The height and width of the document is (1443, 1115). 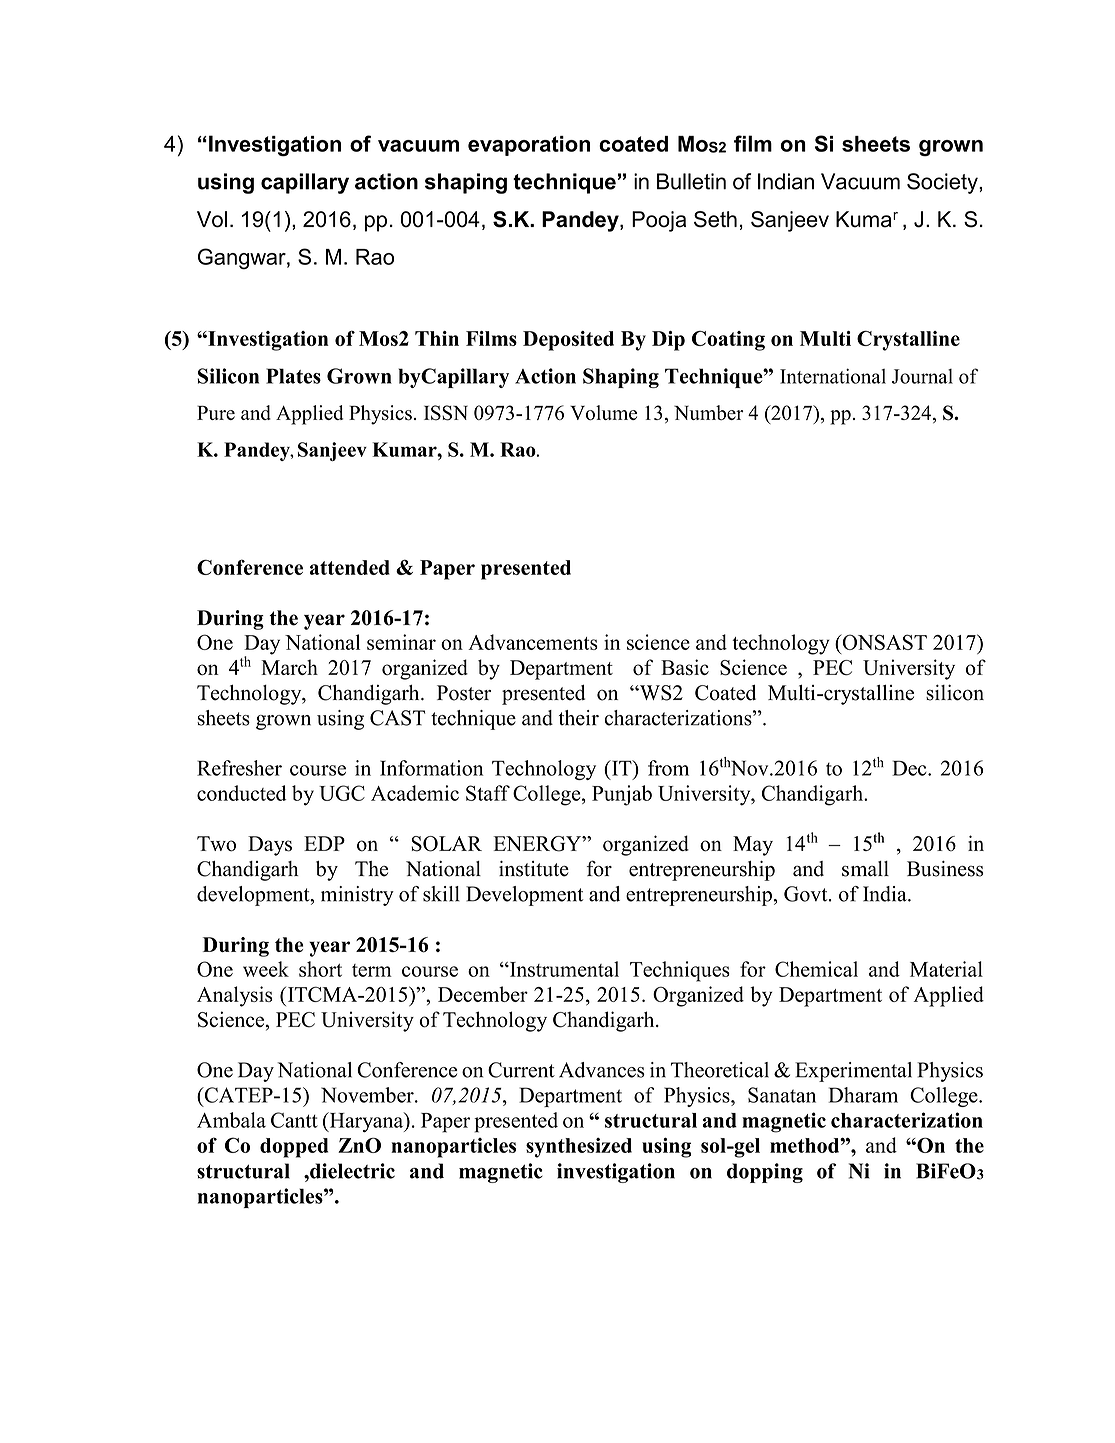 What do you see at coordinates (659, 221) in the document?
I see `Pooja` at bounding box center [659, 221].
